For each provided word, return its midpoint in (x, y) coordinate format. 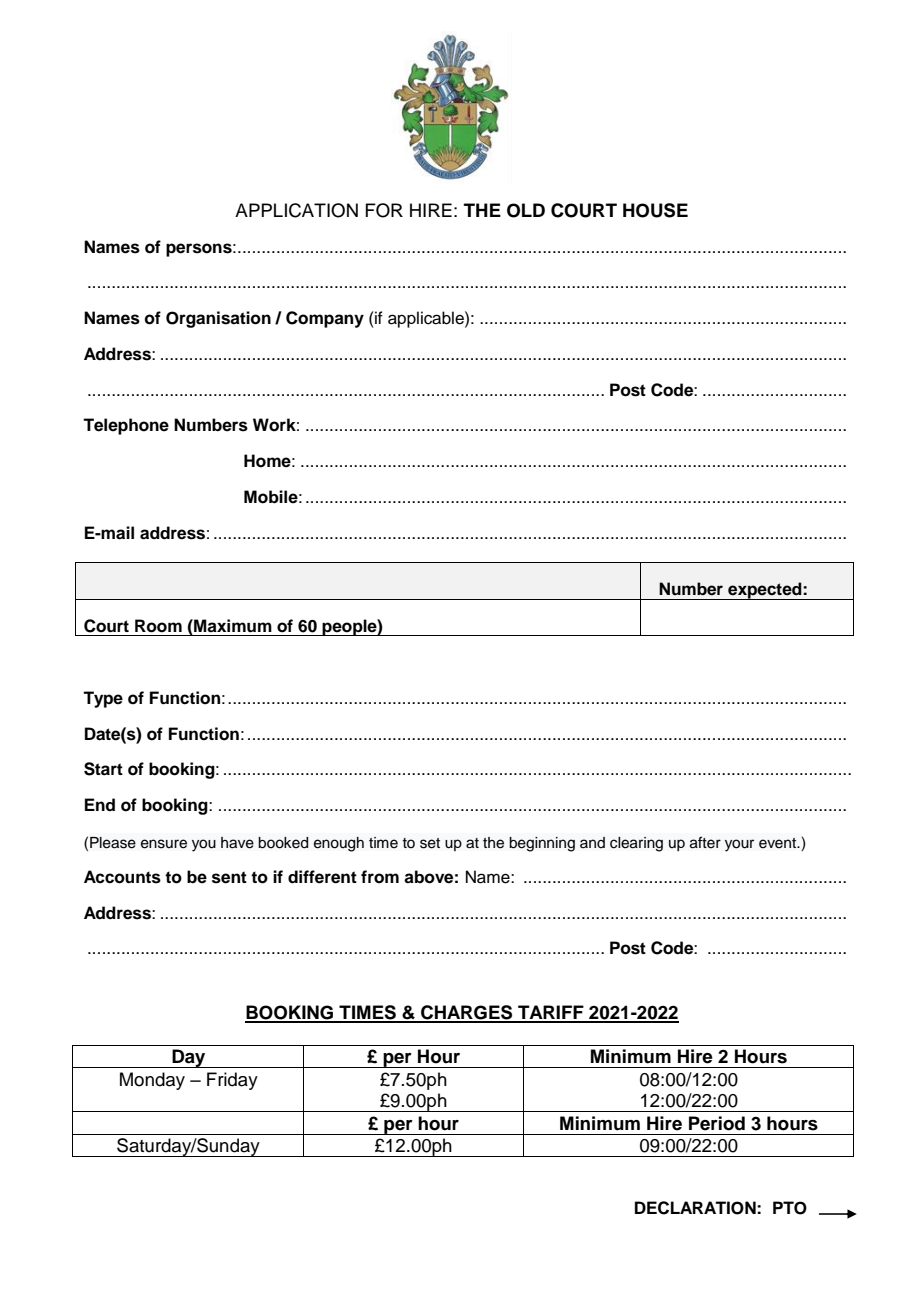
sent (229, 877)
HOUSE (655, 210)
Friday (232, 1081)
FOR (384, 210)
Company (325, 319)
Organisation (218, 319)
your (739, 845)
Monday (152, 1081)
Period (717, 1123)
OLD (526, 210)
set (430, 843)
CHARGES (467, 1013)
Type (103, 699)
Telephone (126, 426)
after (705, 842)
